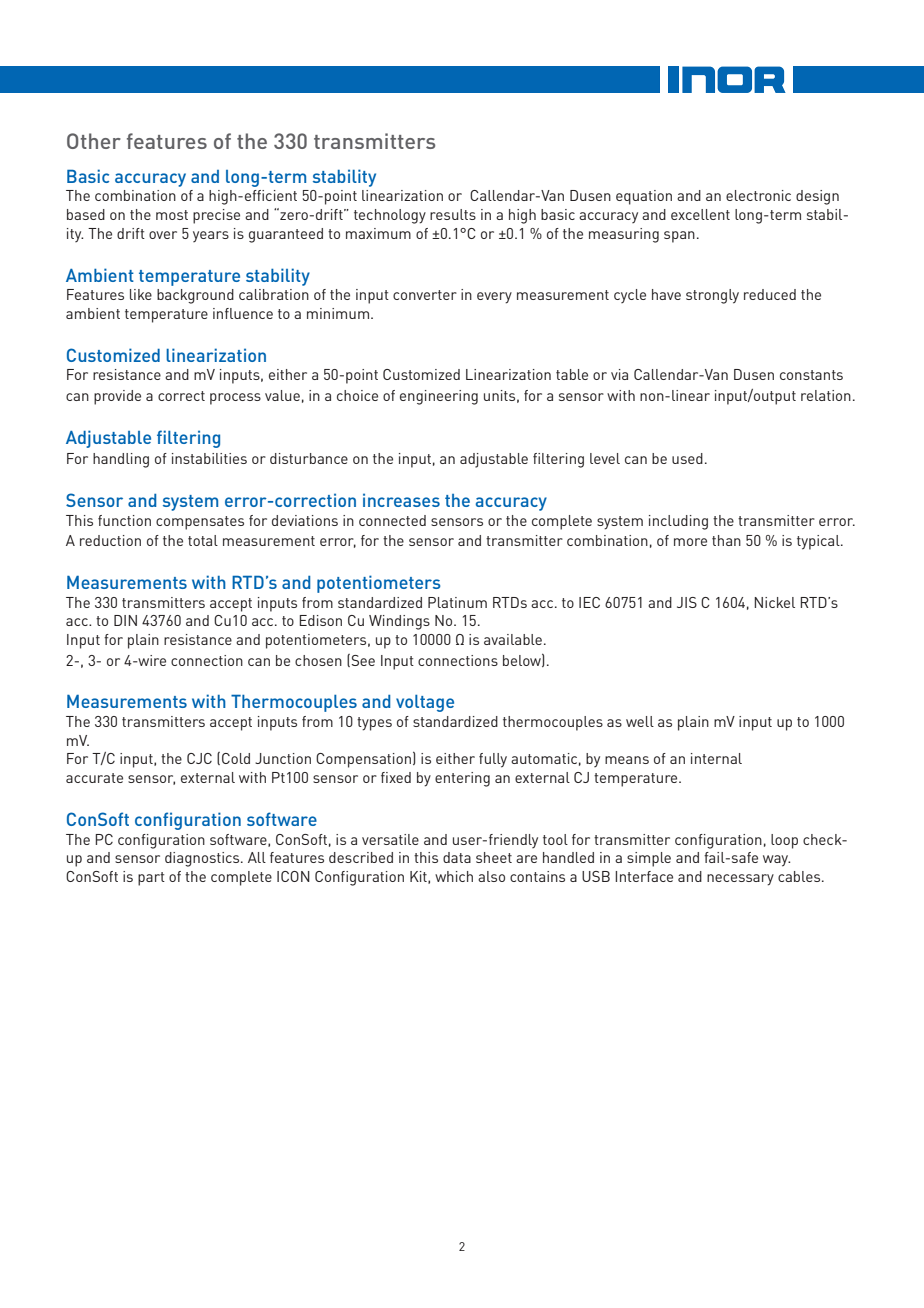  What do you see at coordinates (200, 523) in the page?
I see `compensates` at bounding box center [200, 523].
